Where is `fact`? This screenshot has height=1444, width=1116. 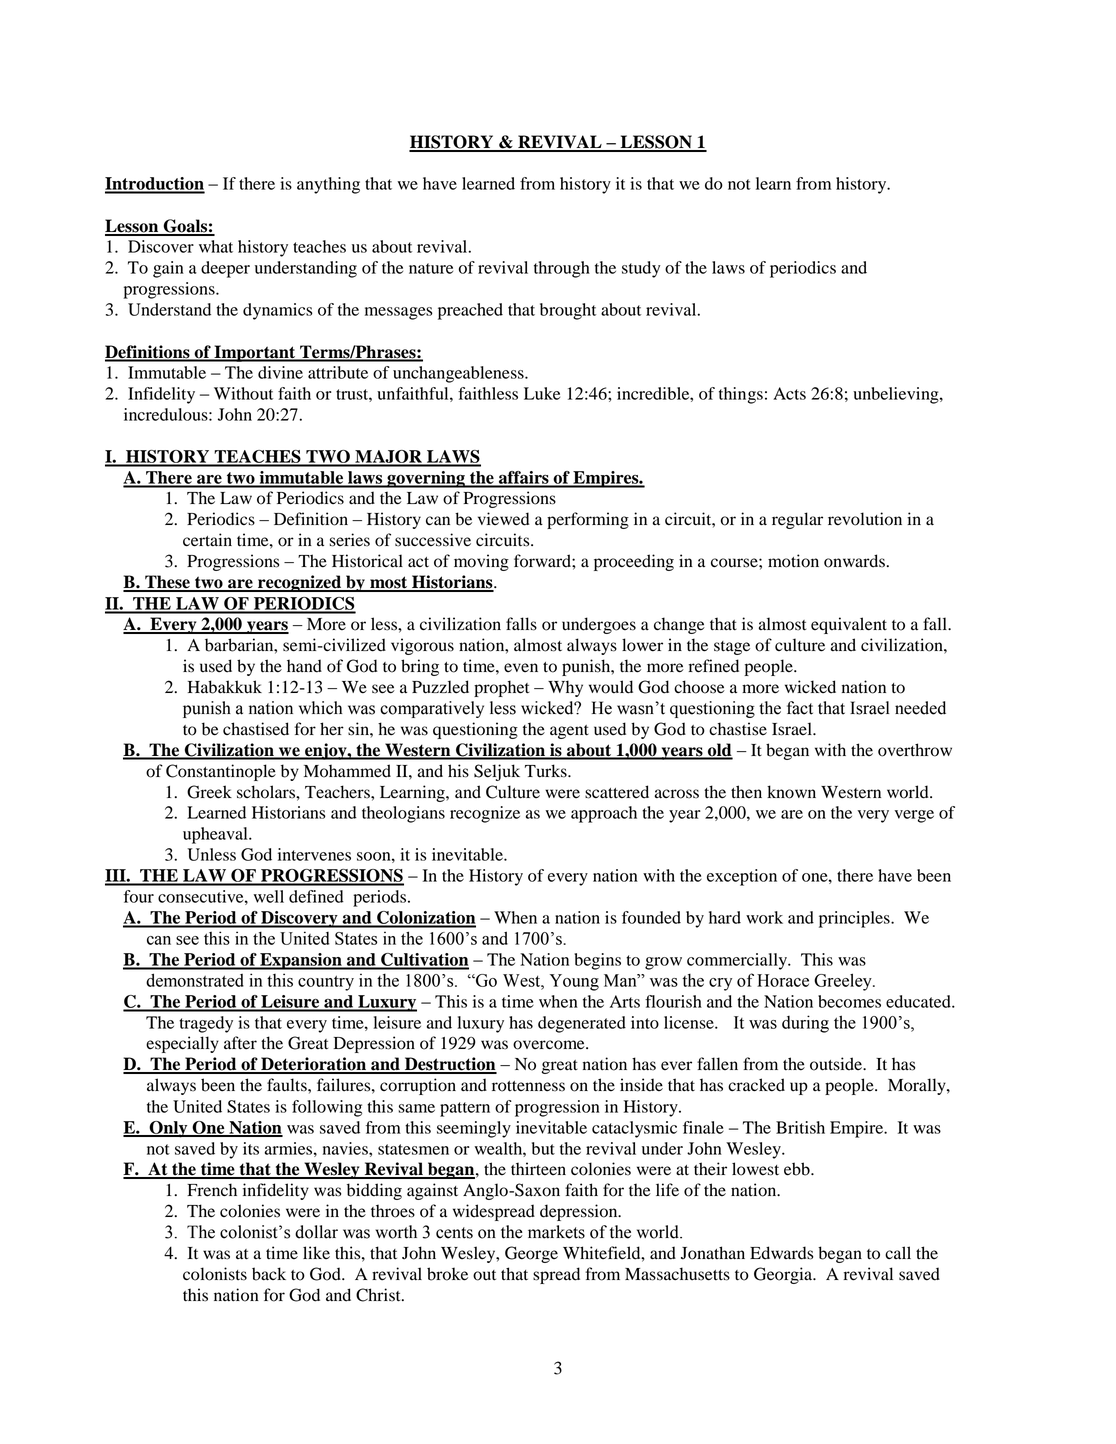 fact is located at coordinates (800, 708).
